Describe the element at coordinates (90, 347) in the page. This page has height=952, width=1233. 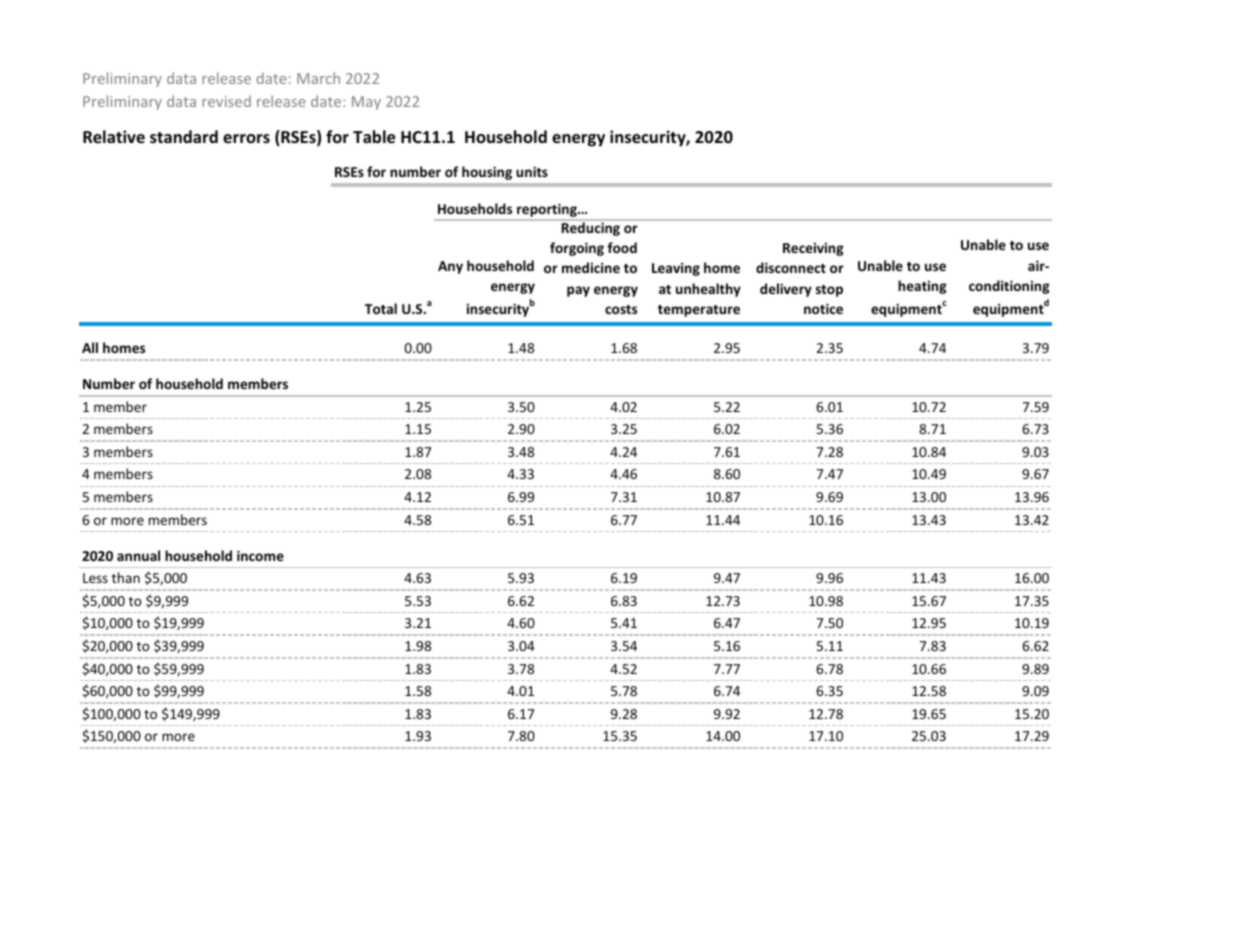
I see `All` at that location.
